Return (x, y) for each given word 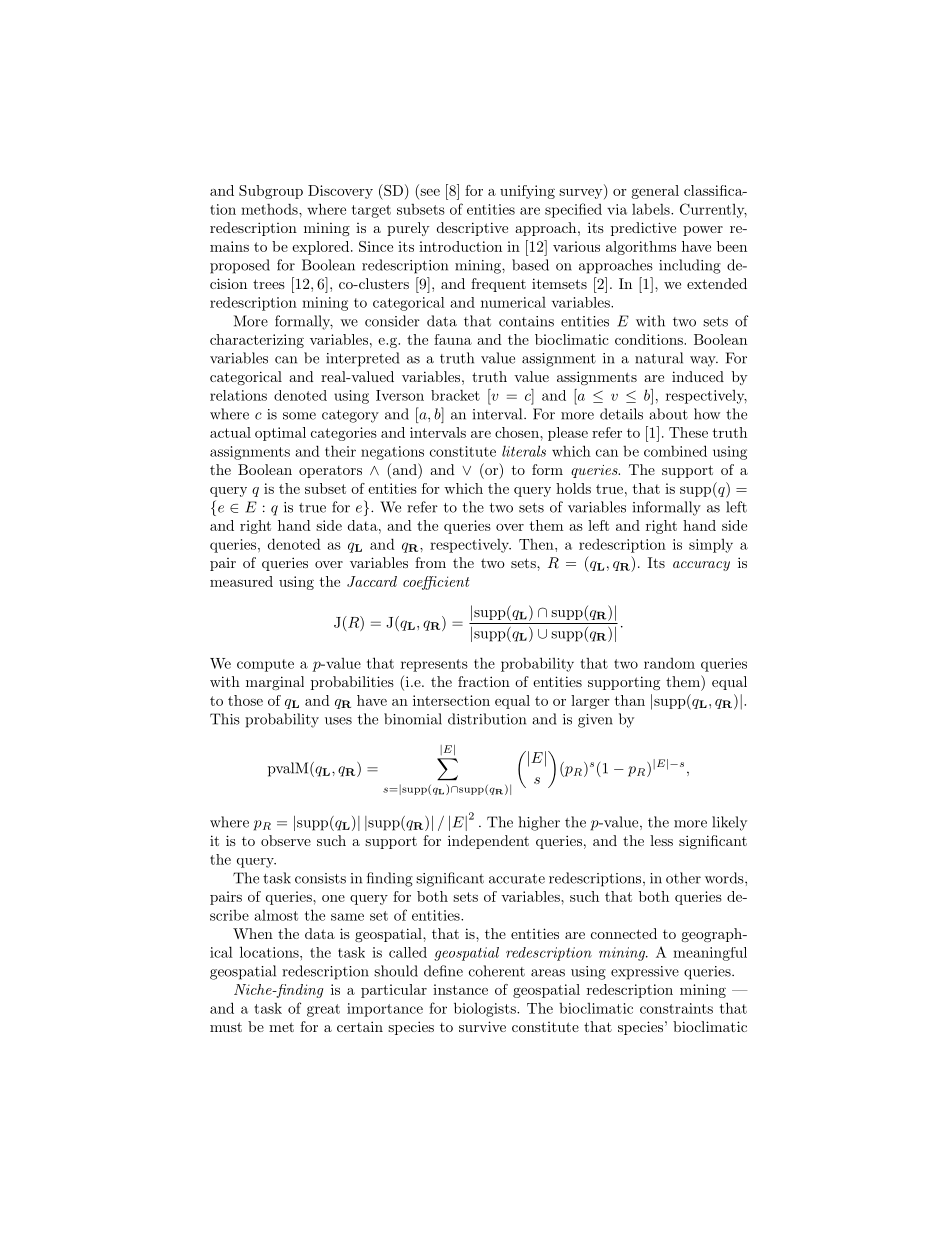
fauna (453, 339)
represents (434, 665)
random (669, 663)
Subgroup (271, 192)
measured (241, 581)
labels (652, 209)
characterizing (257, 341)
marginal (275, 683)
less (661, 840)
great (323, 1010)
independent (488, 842)
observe (286, 840)
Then (537, 544)
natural (659, 358)
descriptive (472, 229)
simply (711, 546)
